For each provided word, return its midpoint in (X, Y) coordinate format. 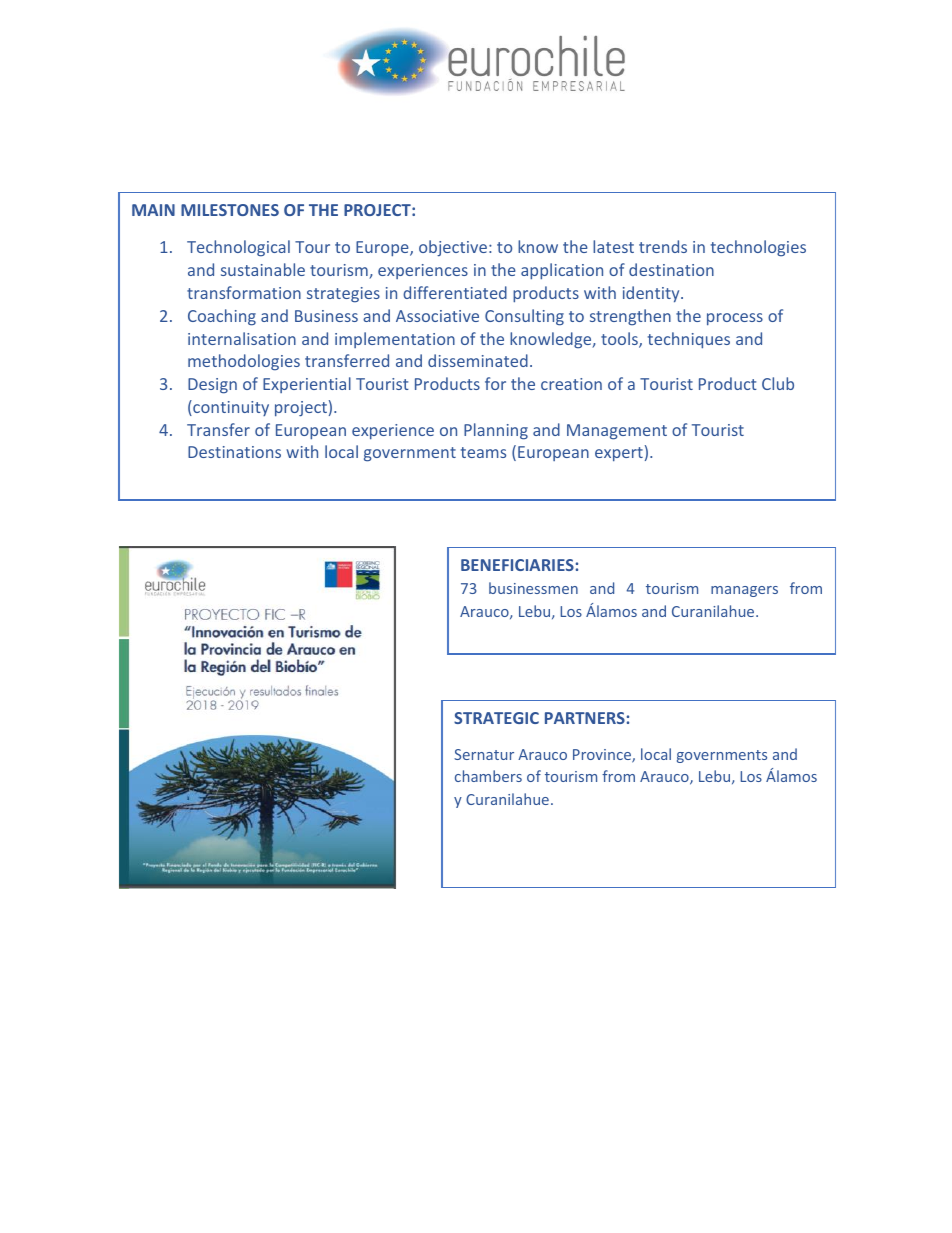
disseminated (478, 360)
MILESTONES (230, 210)
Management (617, 432)
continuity (230, 408)
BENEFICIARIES (517, 565)
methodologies (244, 362)
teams (483, 452)
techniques (689, 340)
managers (744, 591)
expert (619, 454)
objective (453, 248)
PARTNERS (585, 718)
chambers (488, 776)
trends (663, 246)
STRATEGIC (496, 718)
